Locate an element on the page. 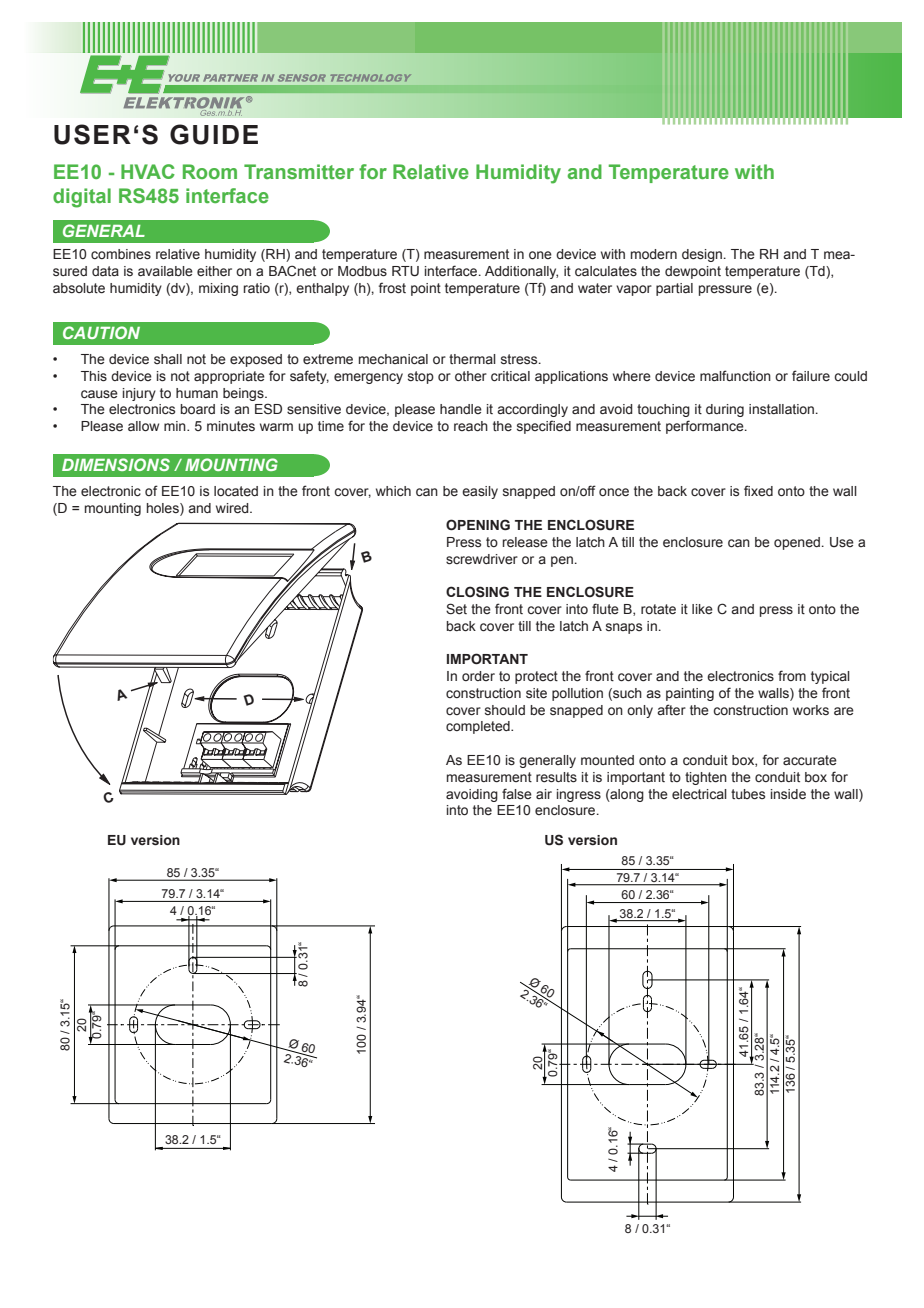  design is located at coordinates (702, 255).
